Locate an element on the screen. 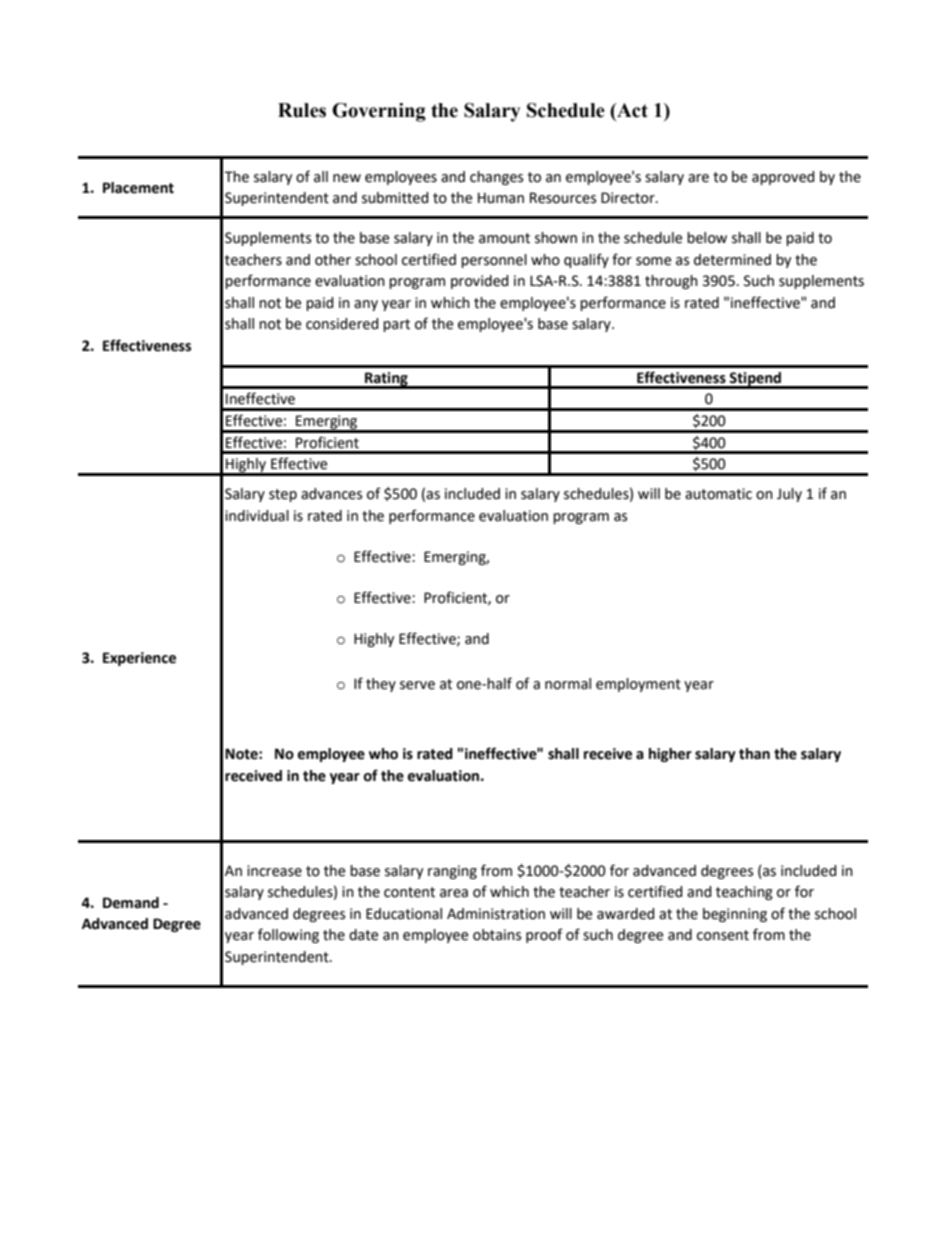  Experience is located at coordinates (139, 659).
